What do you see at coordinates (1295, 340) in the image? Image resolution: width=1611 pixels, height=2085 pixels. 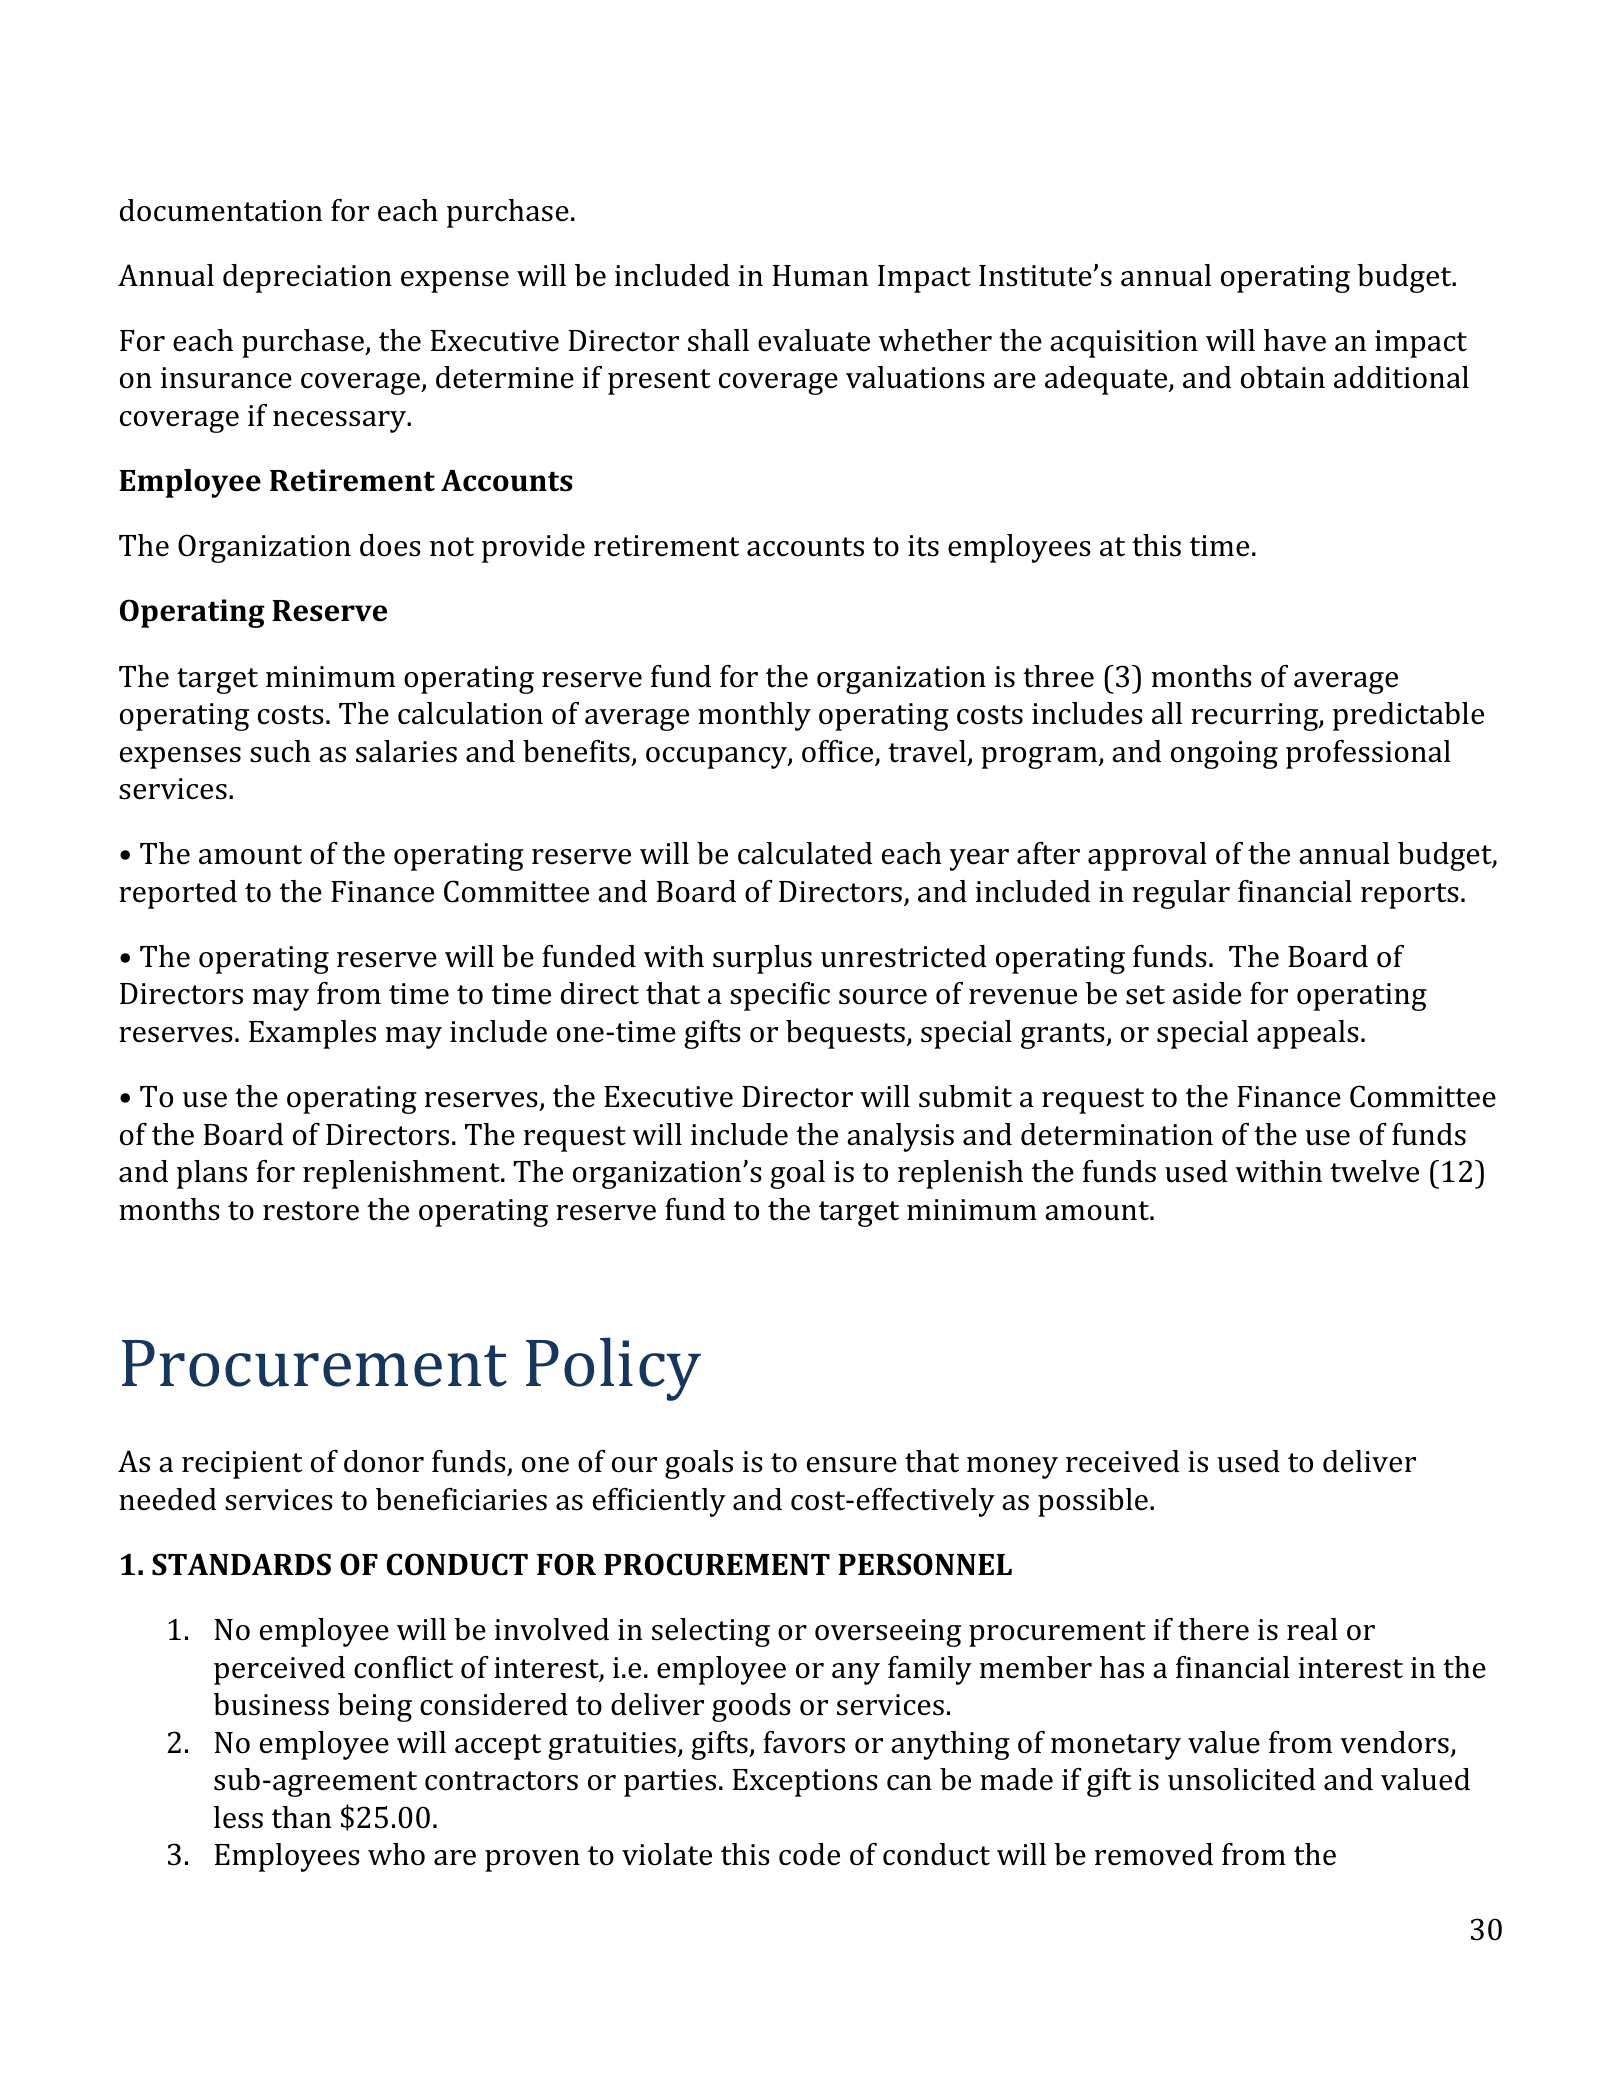 I see `have` at bounding box center [1295, 340].
